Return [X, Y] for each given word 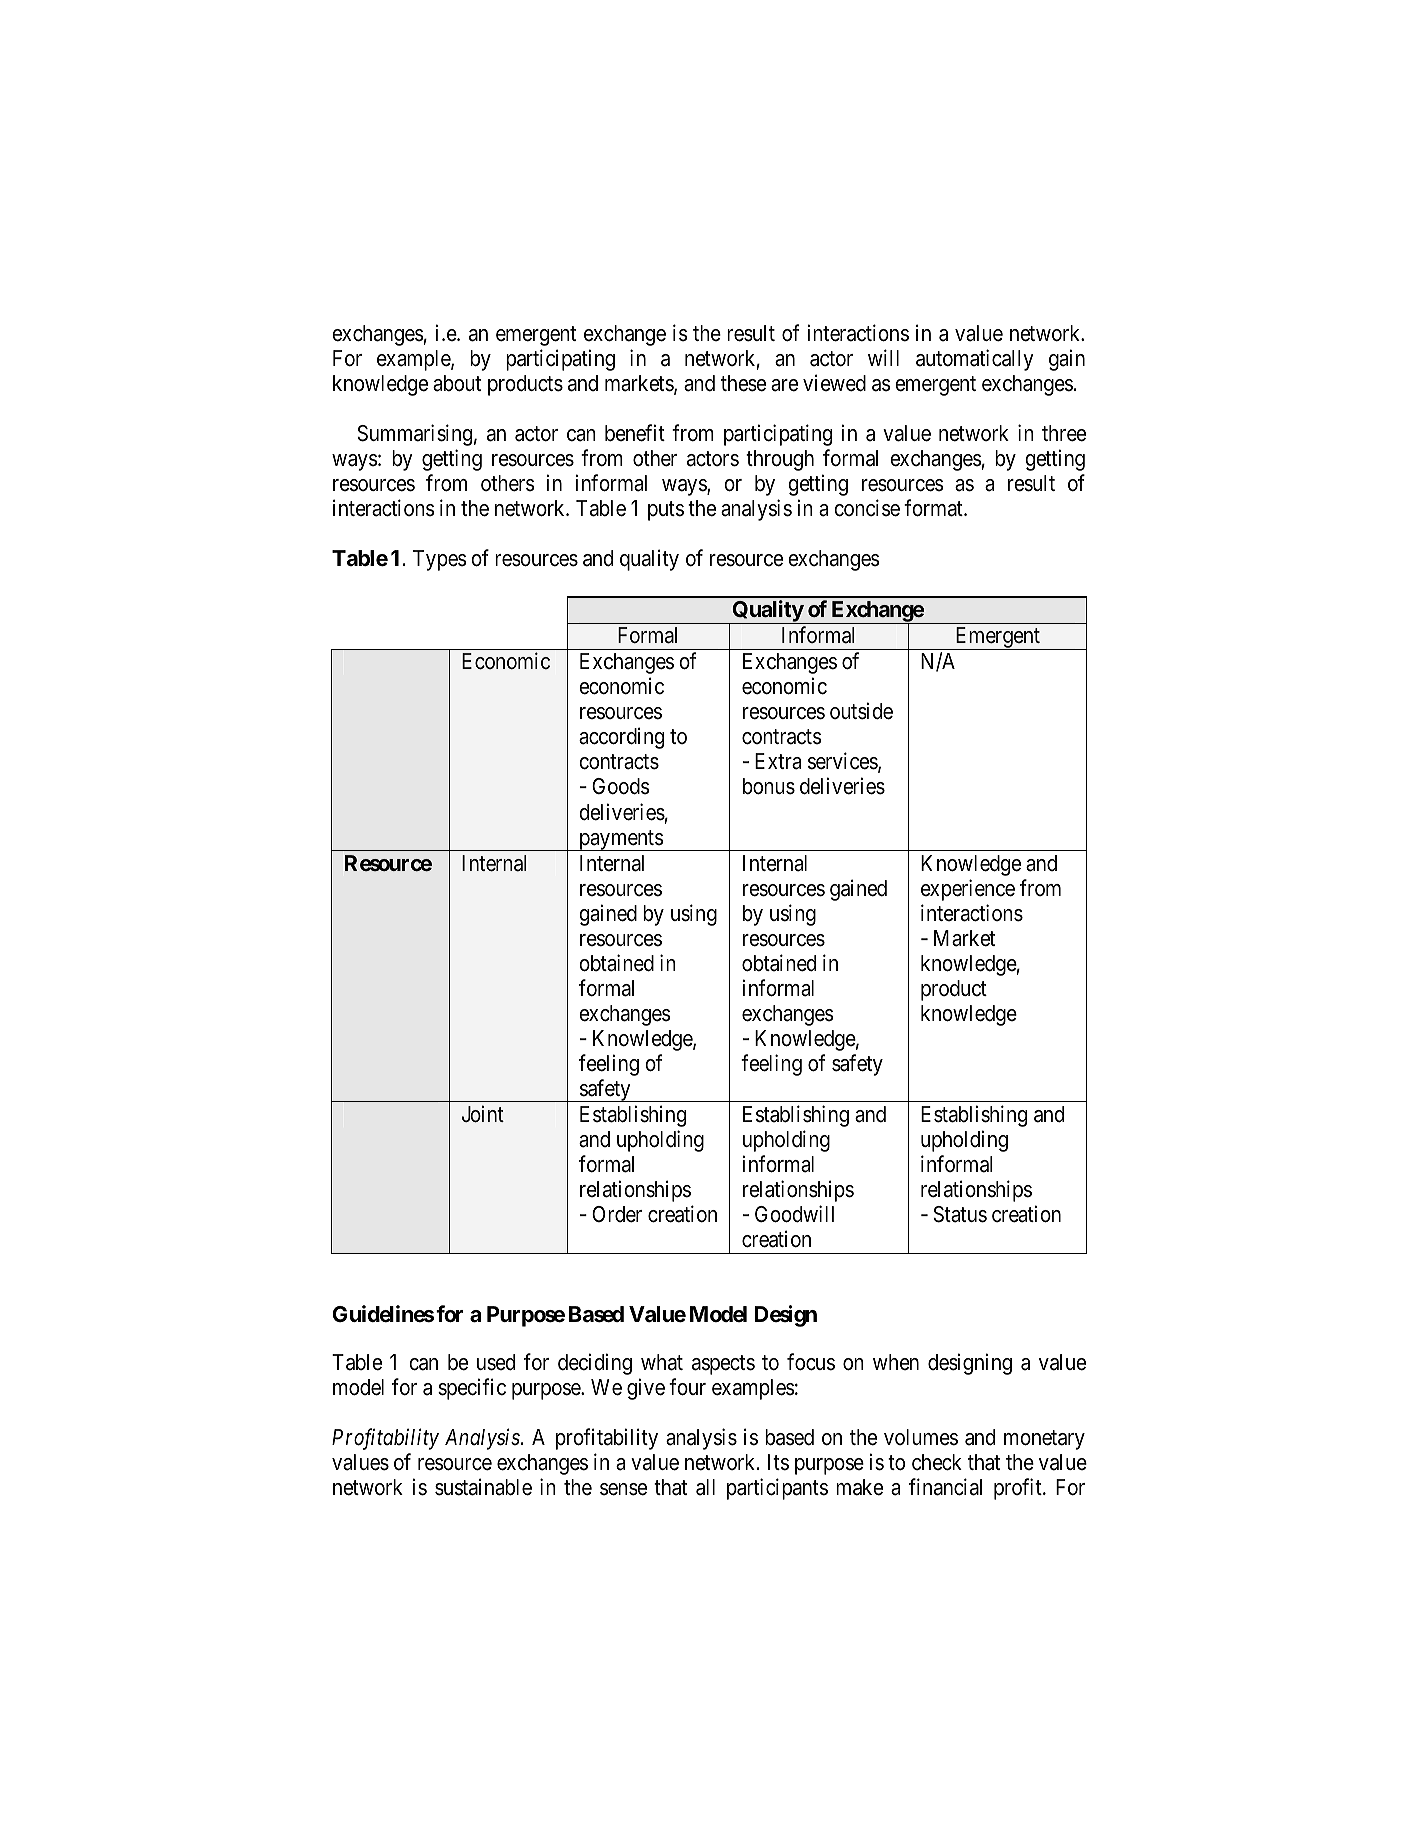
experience [968, 890]
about [457, 383]
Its [778, 1462]
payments [620, 840]
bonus [769, 786]
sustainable [483, 1487]
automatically [975, 360]
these [743, 383]
